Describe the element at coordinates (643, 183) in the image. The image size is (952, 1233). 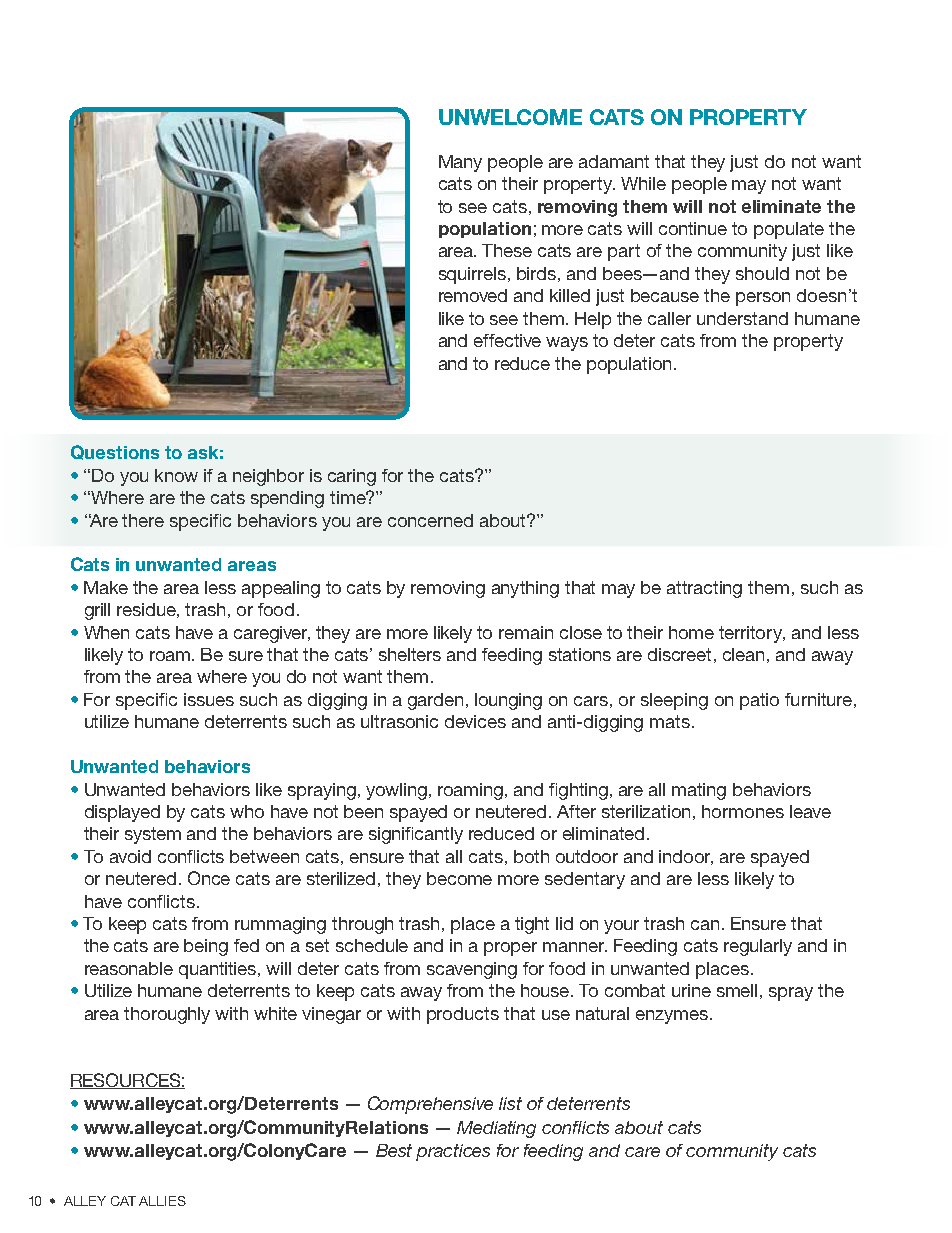
I see `While` at that location.
